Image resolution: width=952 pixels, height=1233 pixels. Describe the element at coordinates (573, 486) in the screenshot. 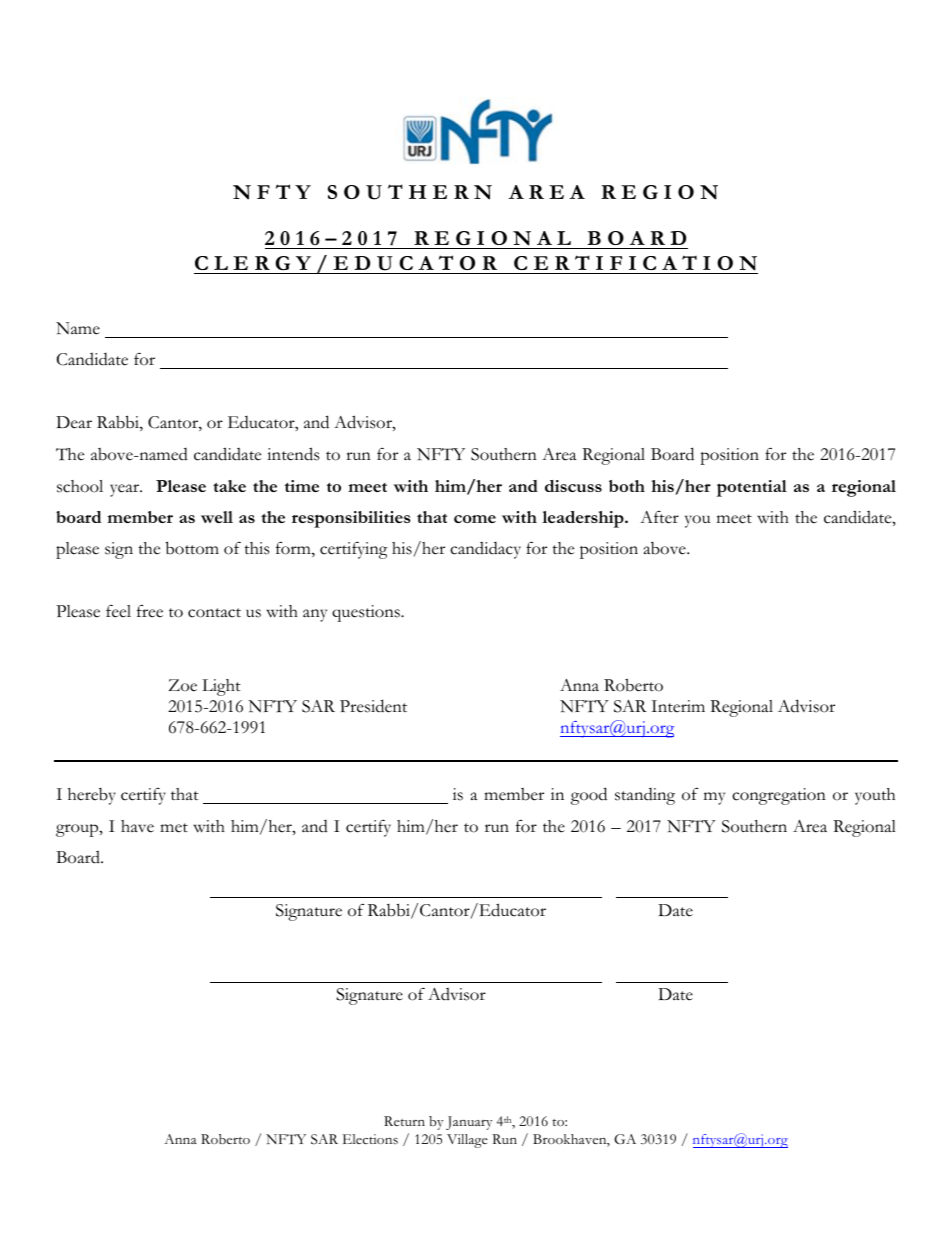

I see `discuss` at that location.
